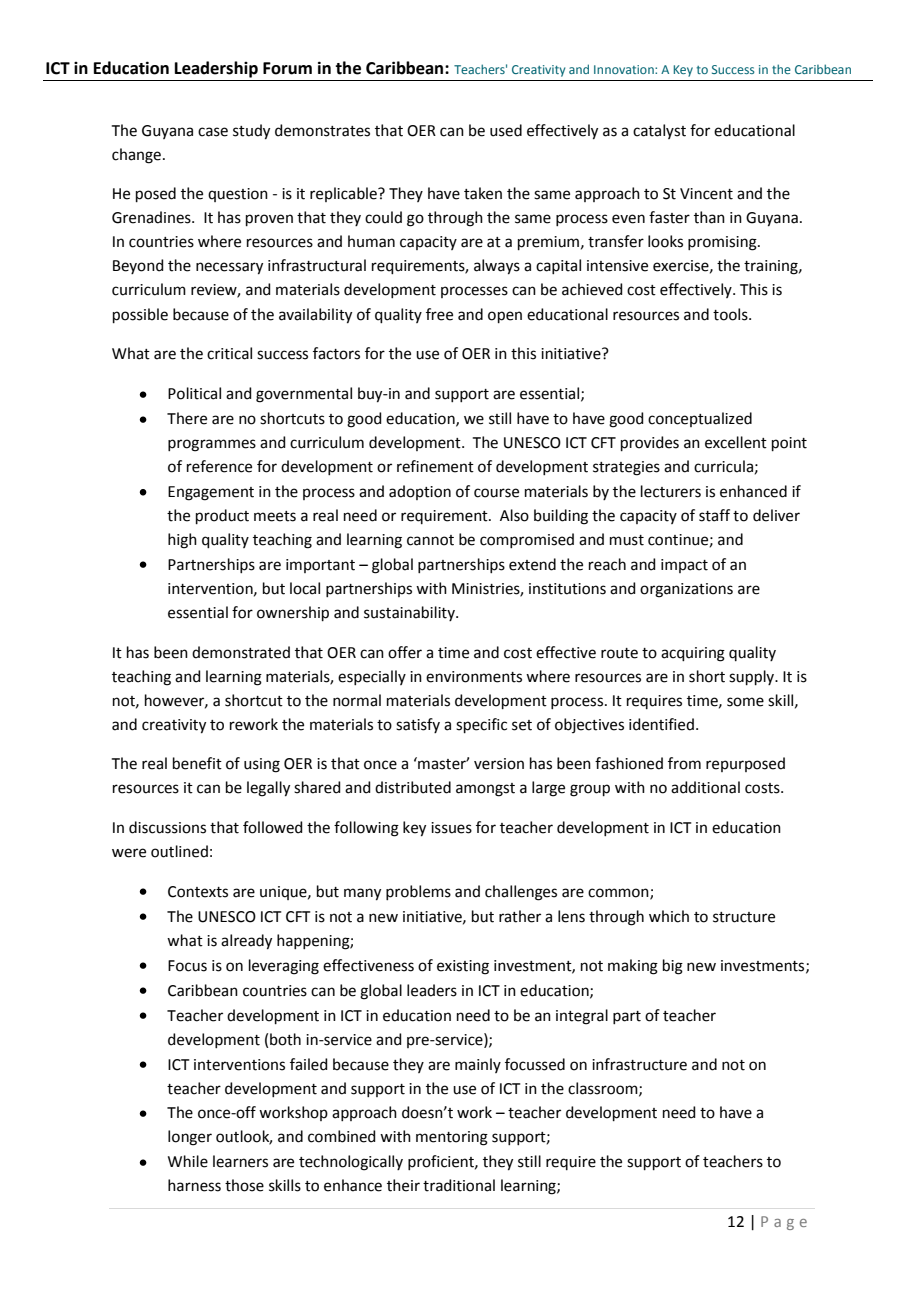  I want to click on catalyst, so click(659, 131).
